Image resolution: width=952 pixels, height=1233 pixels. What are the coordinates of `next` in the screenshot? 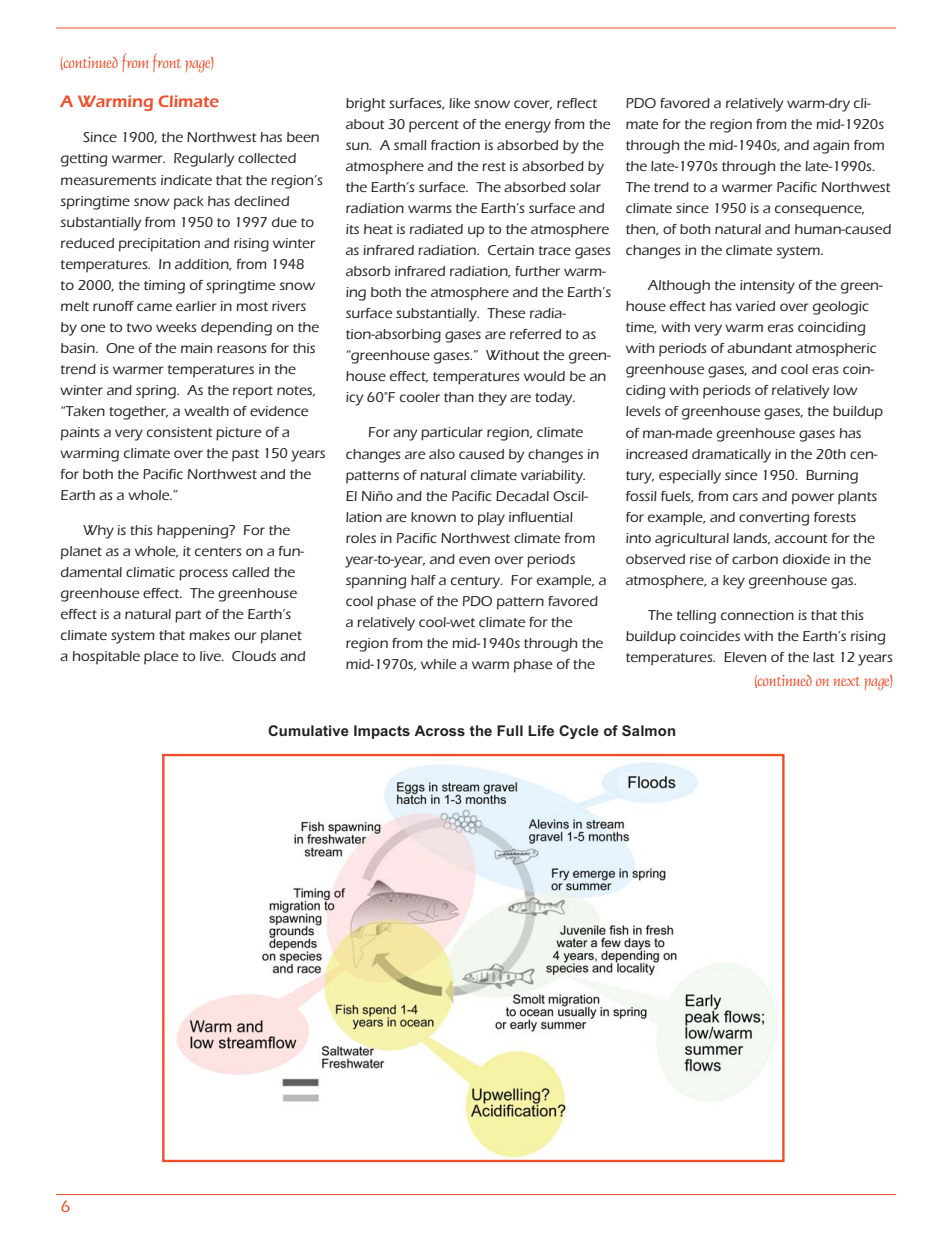 It's located at (846, 681).
